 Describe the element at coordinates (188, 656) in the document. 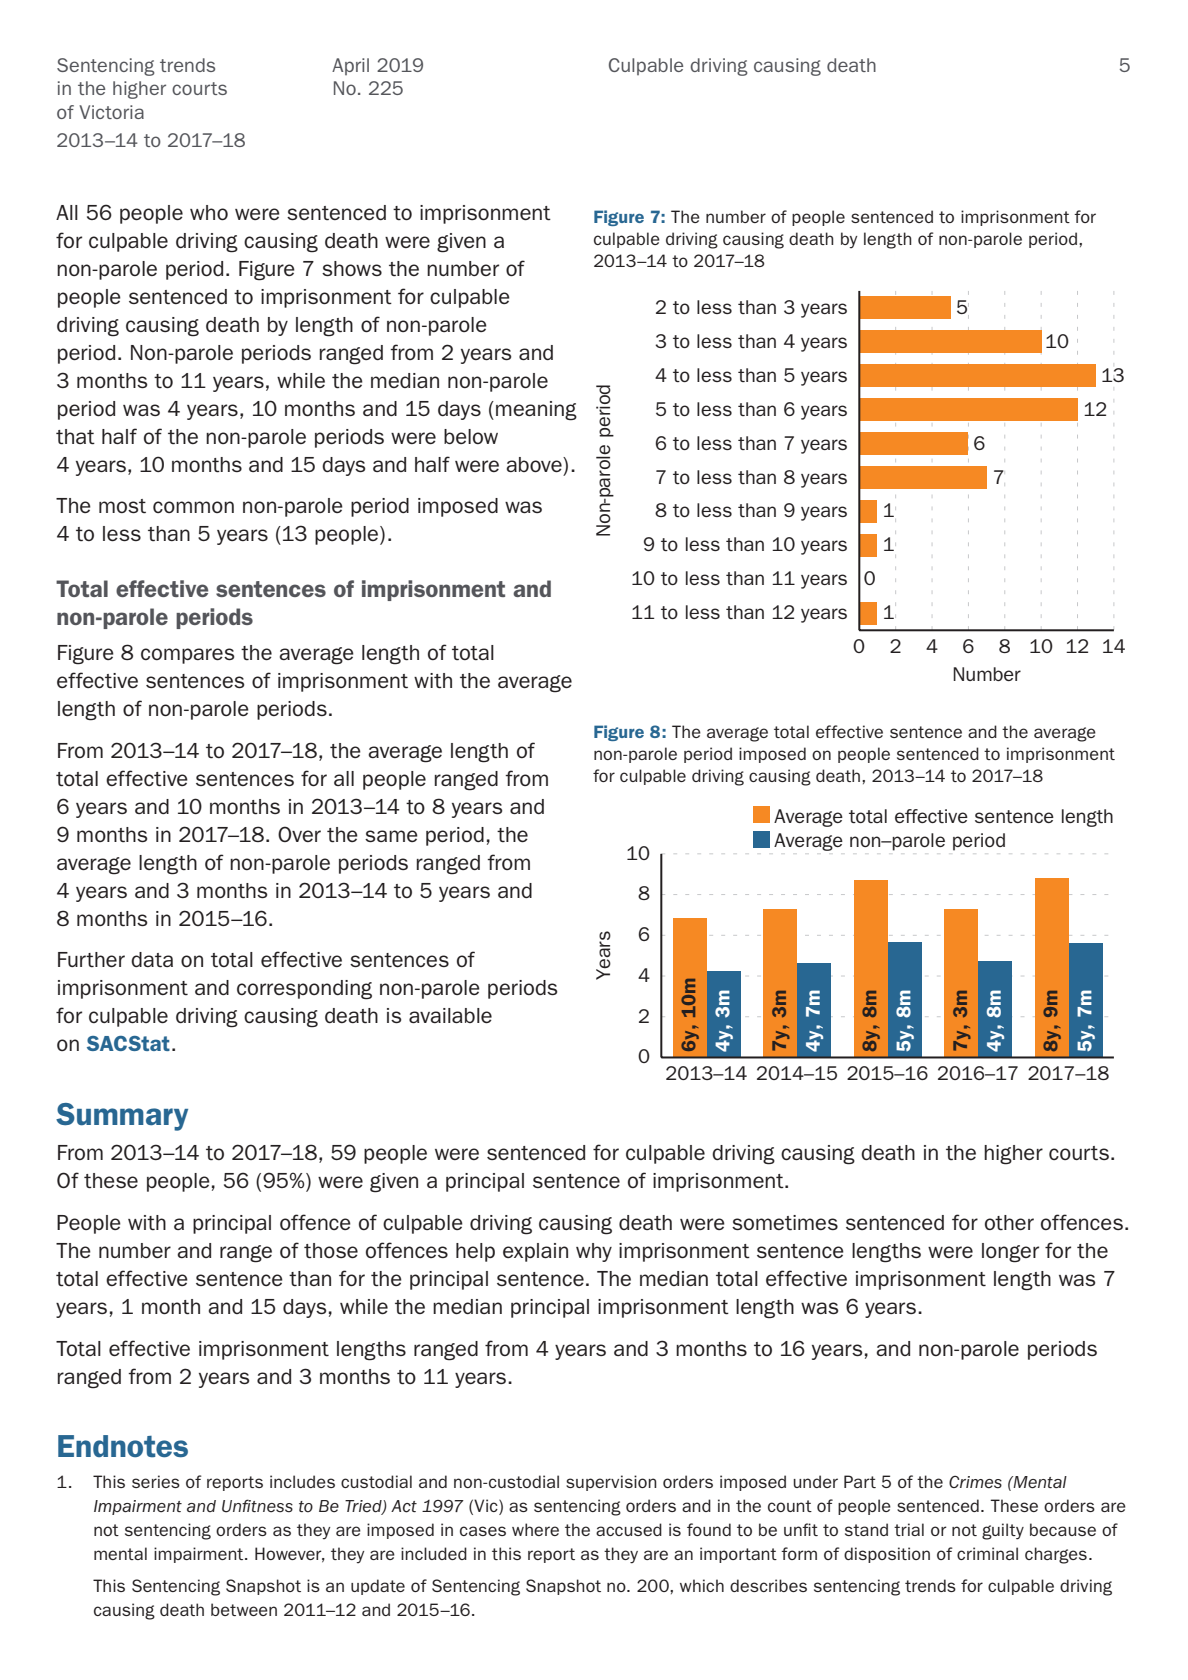

I see `compares` at that location.
